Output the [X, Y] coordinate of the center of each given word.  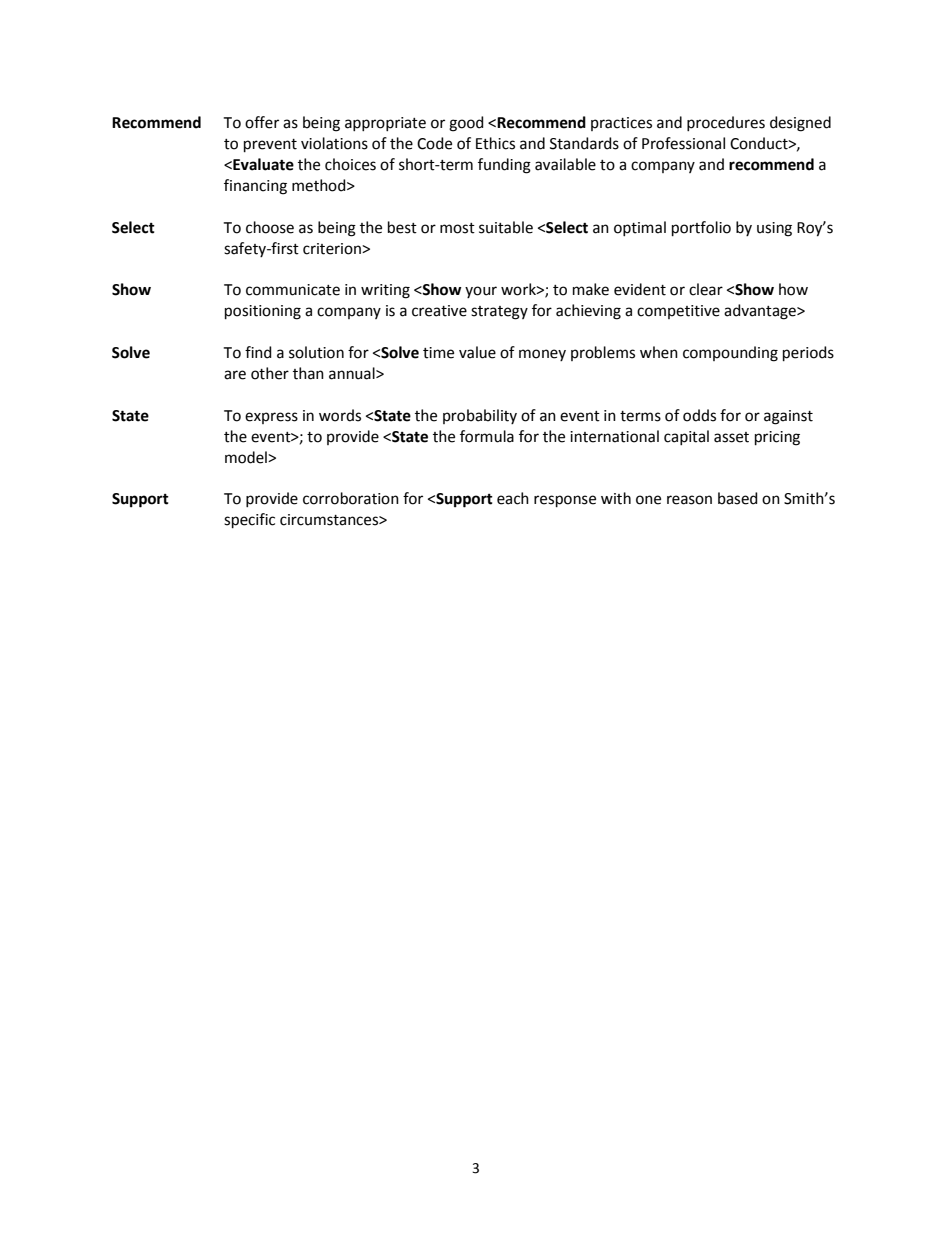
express [271, 418]
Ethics [495, 143]
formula [487, 436]
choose [270, 227]
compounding [730, 354]
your [481, 292]
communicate [293, 290]
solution [316, 352]
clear [706, 289]
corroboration [351, 498]
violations [334, 143]
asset [731, 437]
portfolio [701, 228]
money [542, 355]
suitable [506, 227]
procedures [726, 123]
